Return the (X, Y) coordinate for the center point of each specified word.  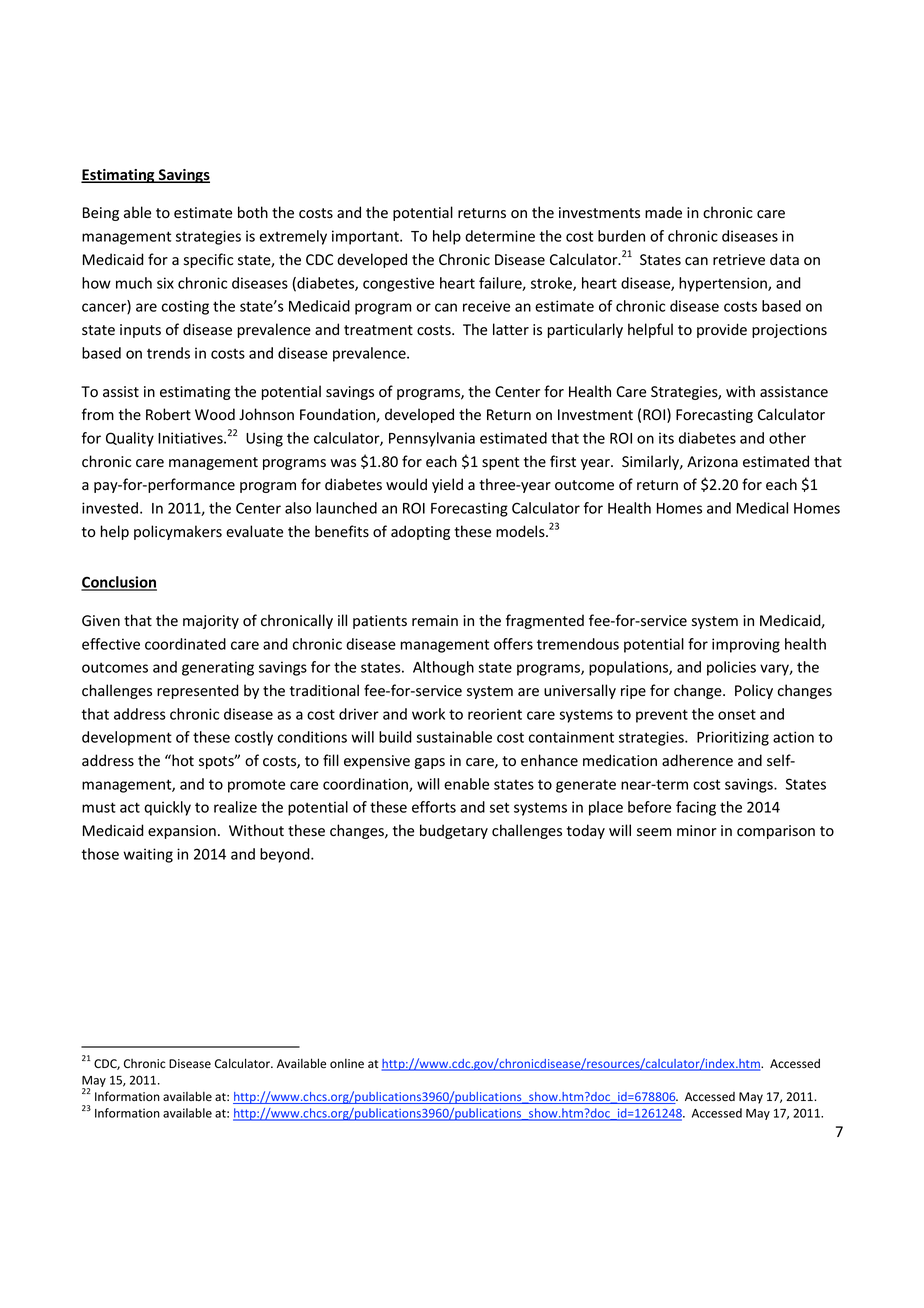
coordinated (185, 644)
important (366, 237)
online (347, 1064)
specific (208, 260)
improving (746, 645)
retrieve (739, 260)
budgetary (454, 831)
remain (435, 621)
